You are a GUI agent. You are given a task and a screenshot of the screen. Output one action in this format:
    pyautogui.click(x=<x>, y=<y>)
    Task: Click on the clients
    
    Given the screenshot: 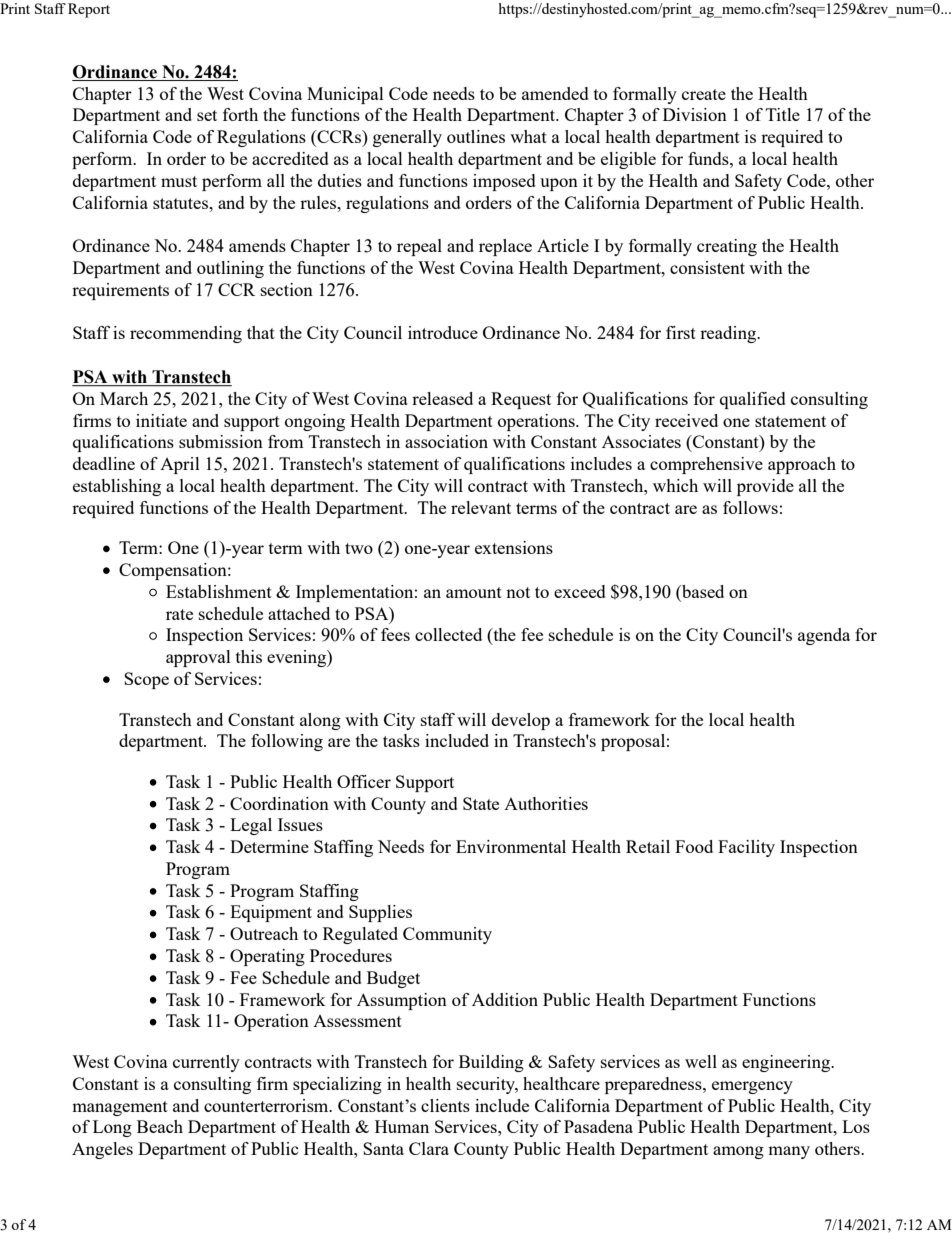 What is the action you would take?
    pyautogui.click(x=445, y=1105)
